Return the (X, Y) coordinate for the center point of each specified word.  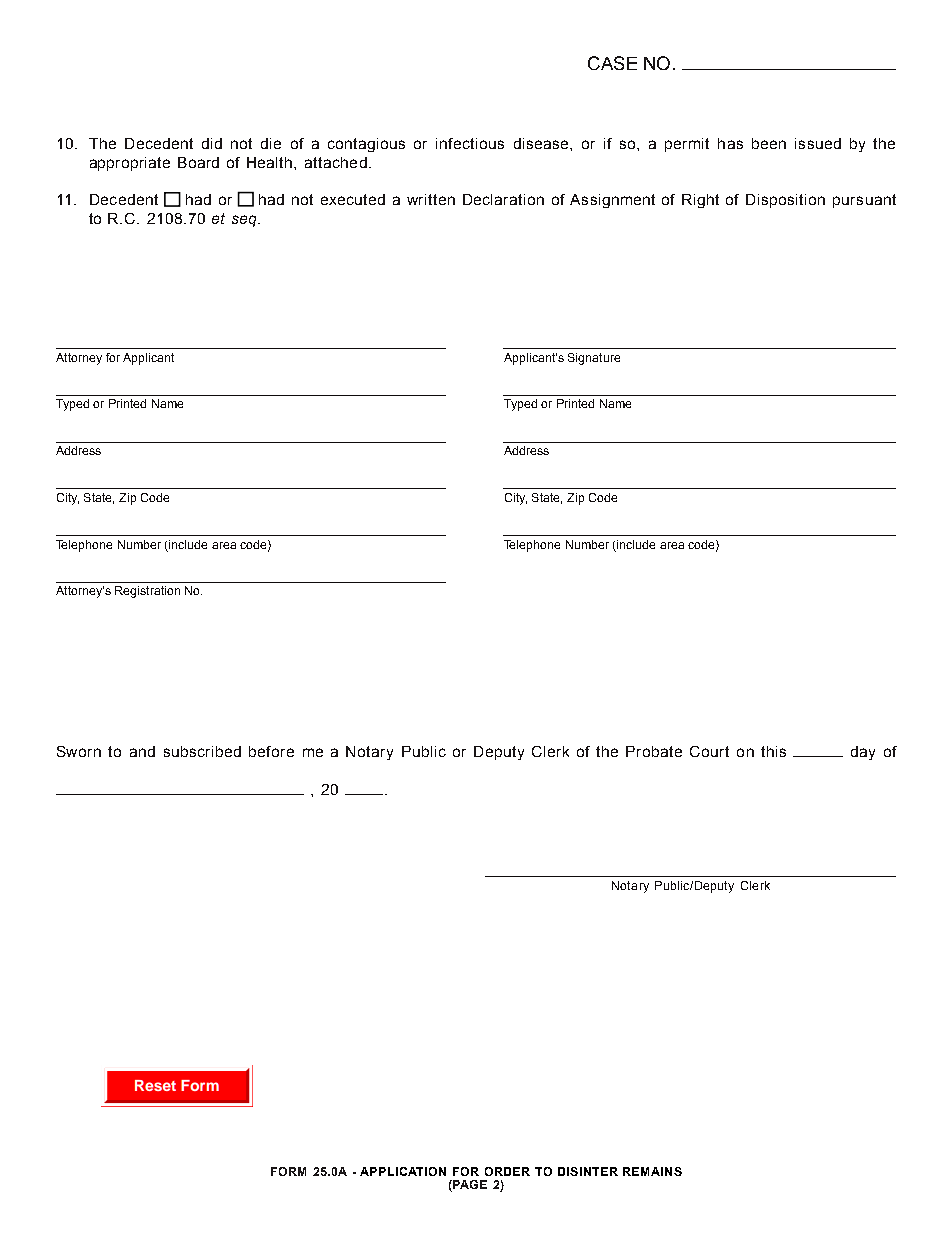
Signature (594, 359)
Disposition (785, 201)
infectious (470, 143)
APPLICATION (403, 1171)
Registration (147, 592)
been (769, 143)
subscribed (202, 751)
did (212, 143)
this (773, 751)
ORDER (507, 1171)
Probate (654, 751)
